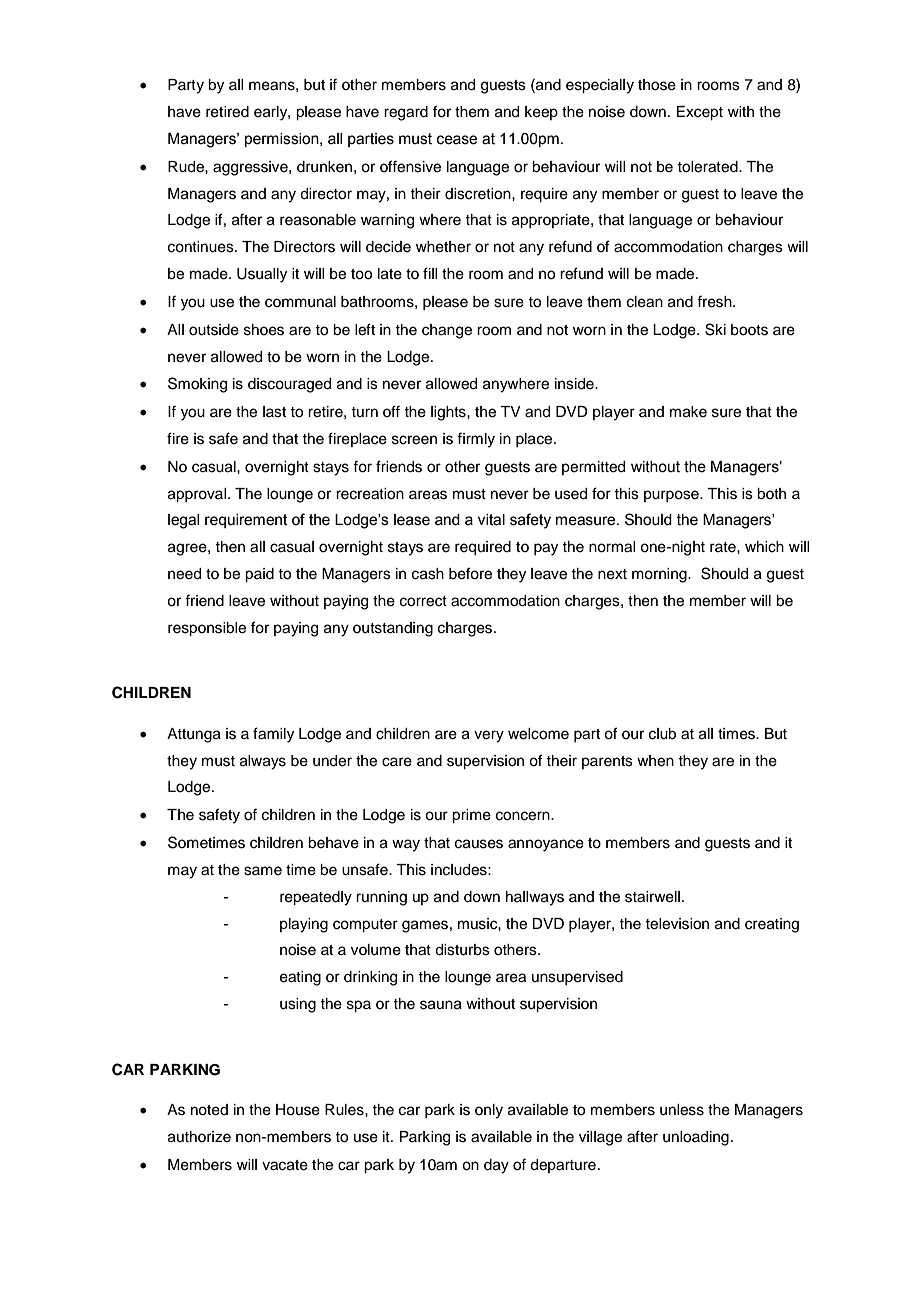 Image resolution: width=924 pixels, height=1308 pixels. I want to click on when, so click(655, 761).
